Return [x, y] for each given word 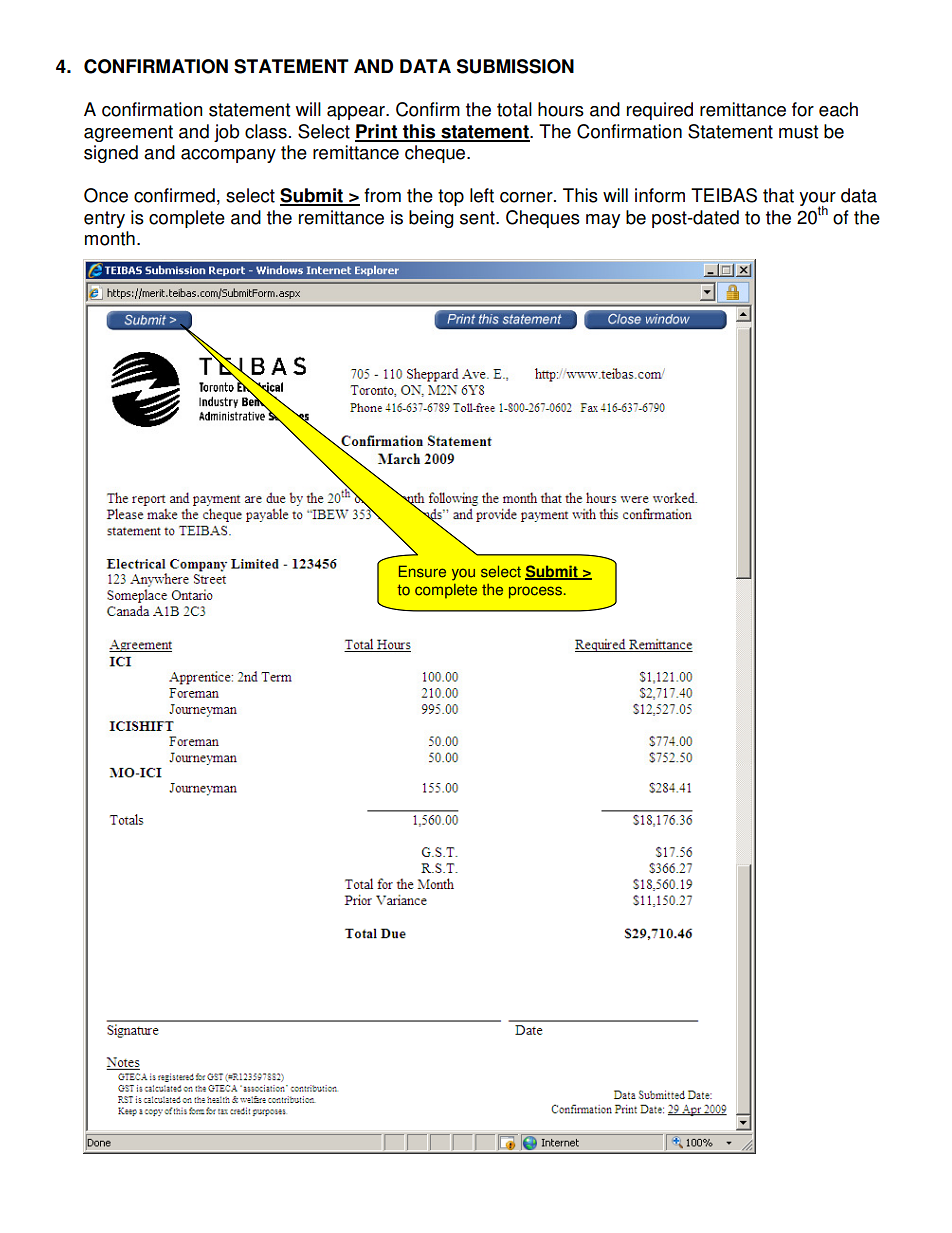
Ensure [422, 571]
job [226, 133]
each [838, 109]
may [603, 221]
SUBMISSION [515, 66]
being [431, 219]
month [110, 238]
